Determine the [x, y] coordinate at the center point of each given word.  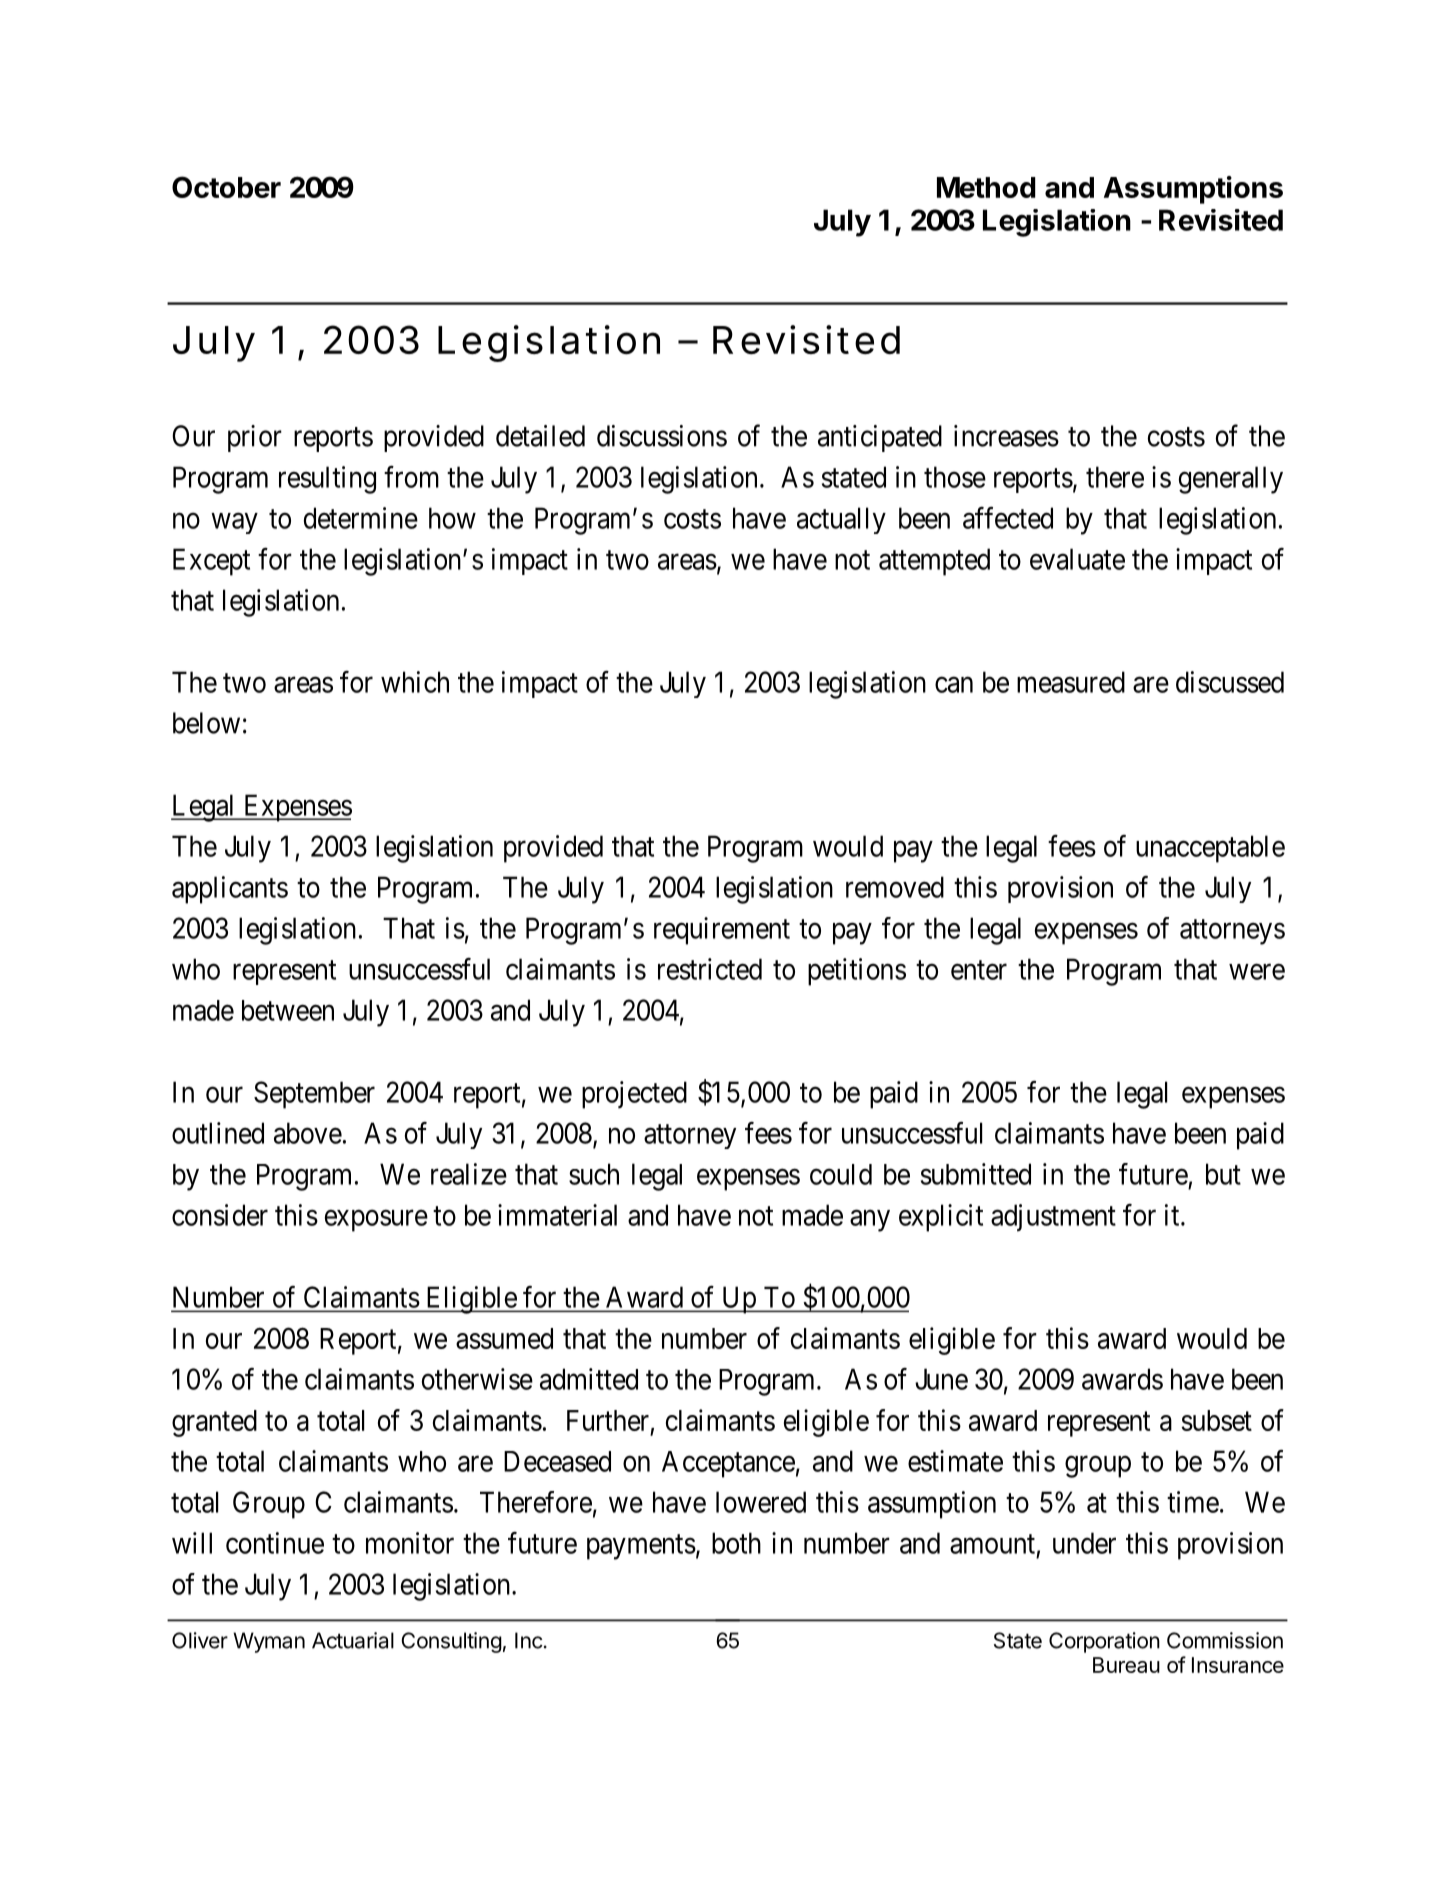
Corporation [1104, 1642]
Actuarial [353, 1640]
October [226, 187]
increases [1006, 436]
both [736, 1543]
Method [986, 187]
